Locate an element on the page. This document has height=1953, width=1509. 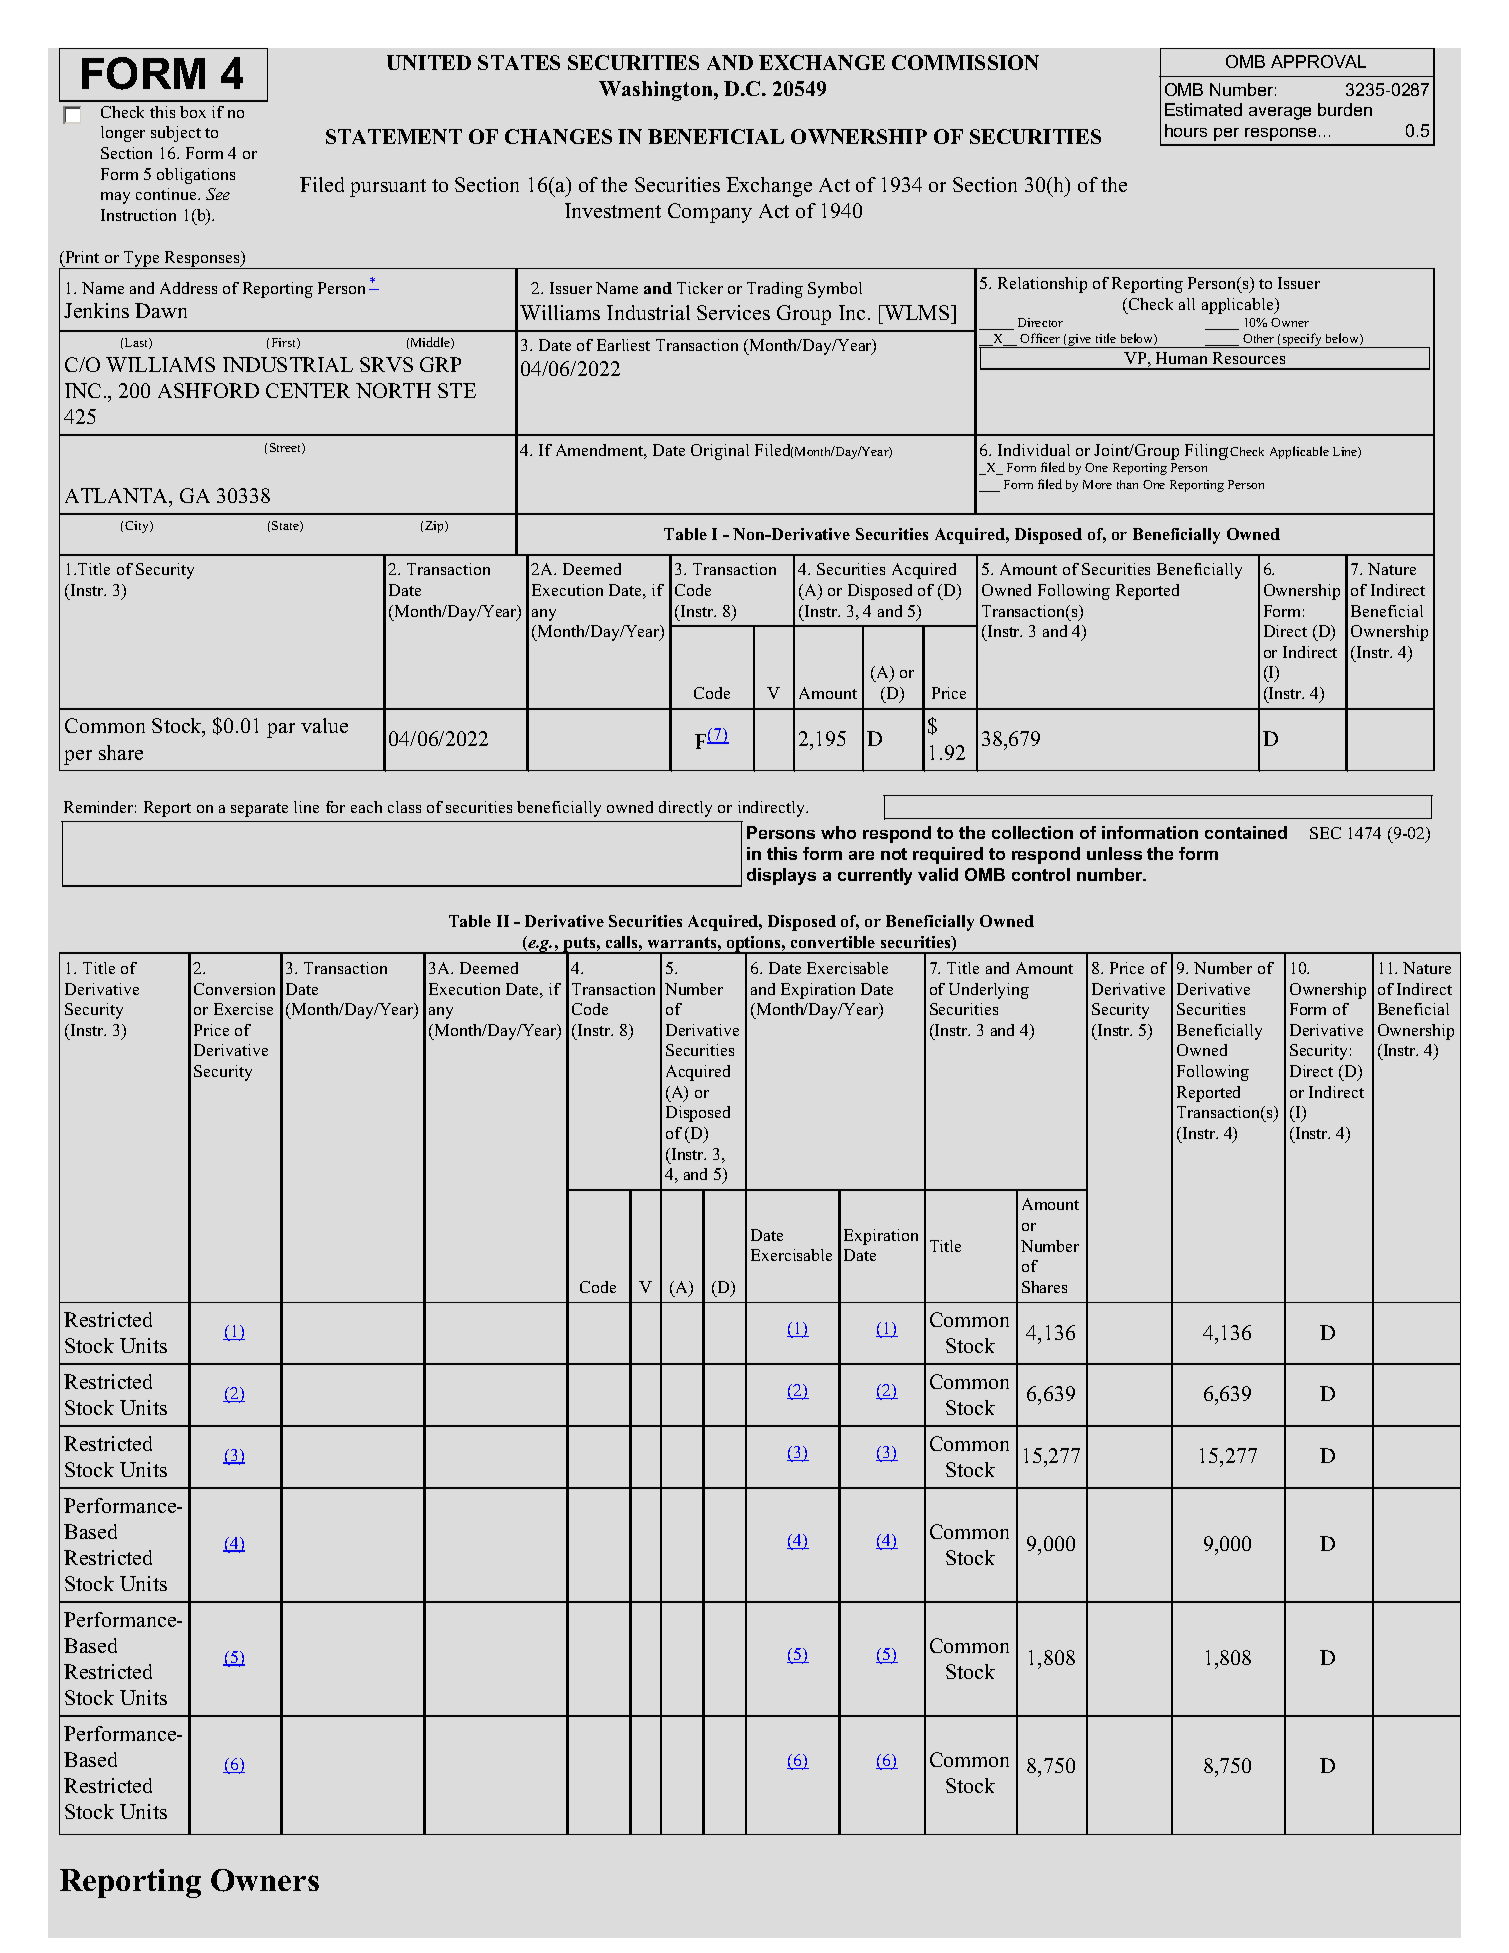
Relationship is located at coordinates (1042, 285).
